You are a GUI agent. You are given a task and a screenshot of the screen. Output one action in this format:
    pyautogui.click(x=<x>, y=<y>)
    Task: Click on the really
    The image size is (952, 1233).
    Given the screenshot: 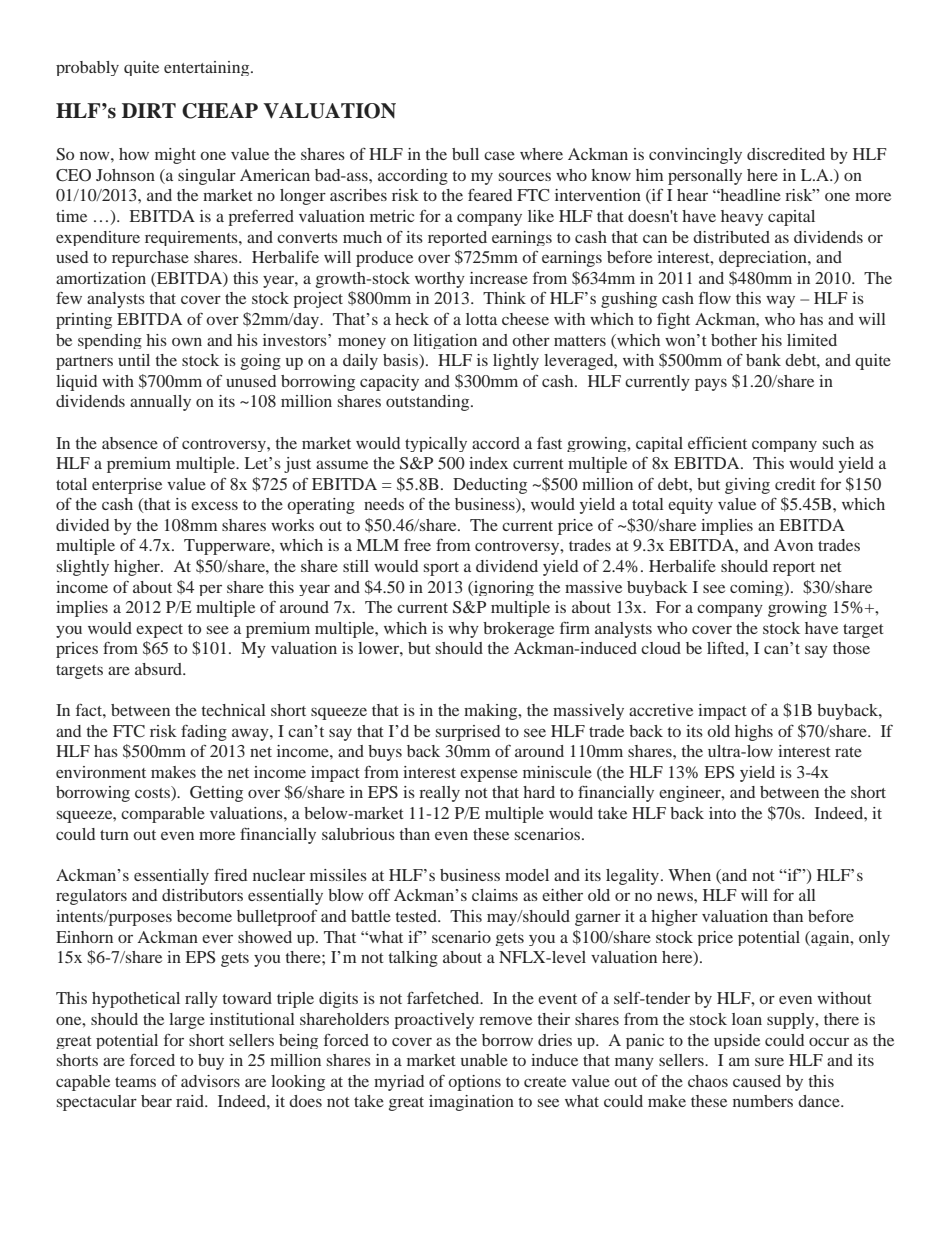 What is the action you would take?
    pyautogui.click(x=439, y=794)
